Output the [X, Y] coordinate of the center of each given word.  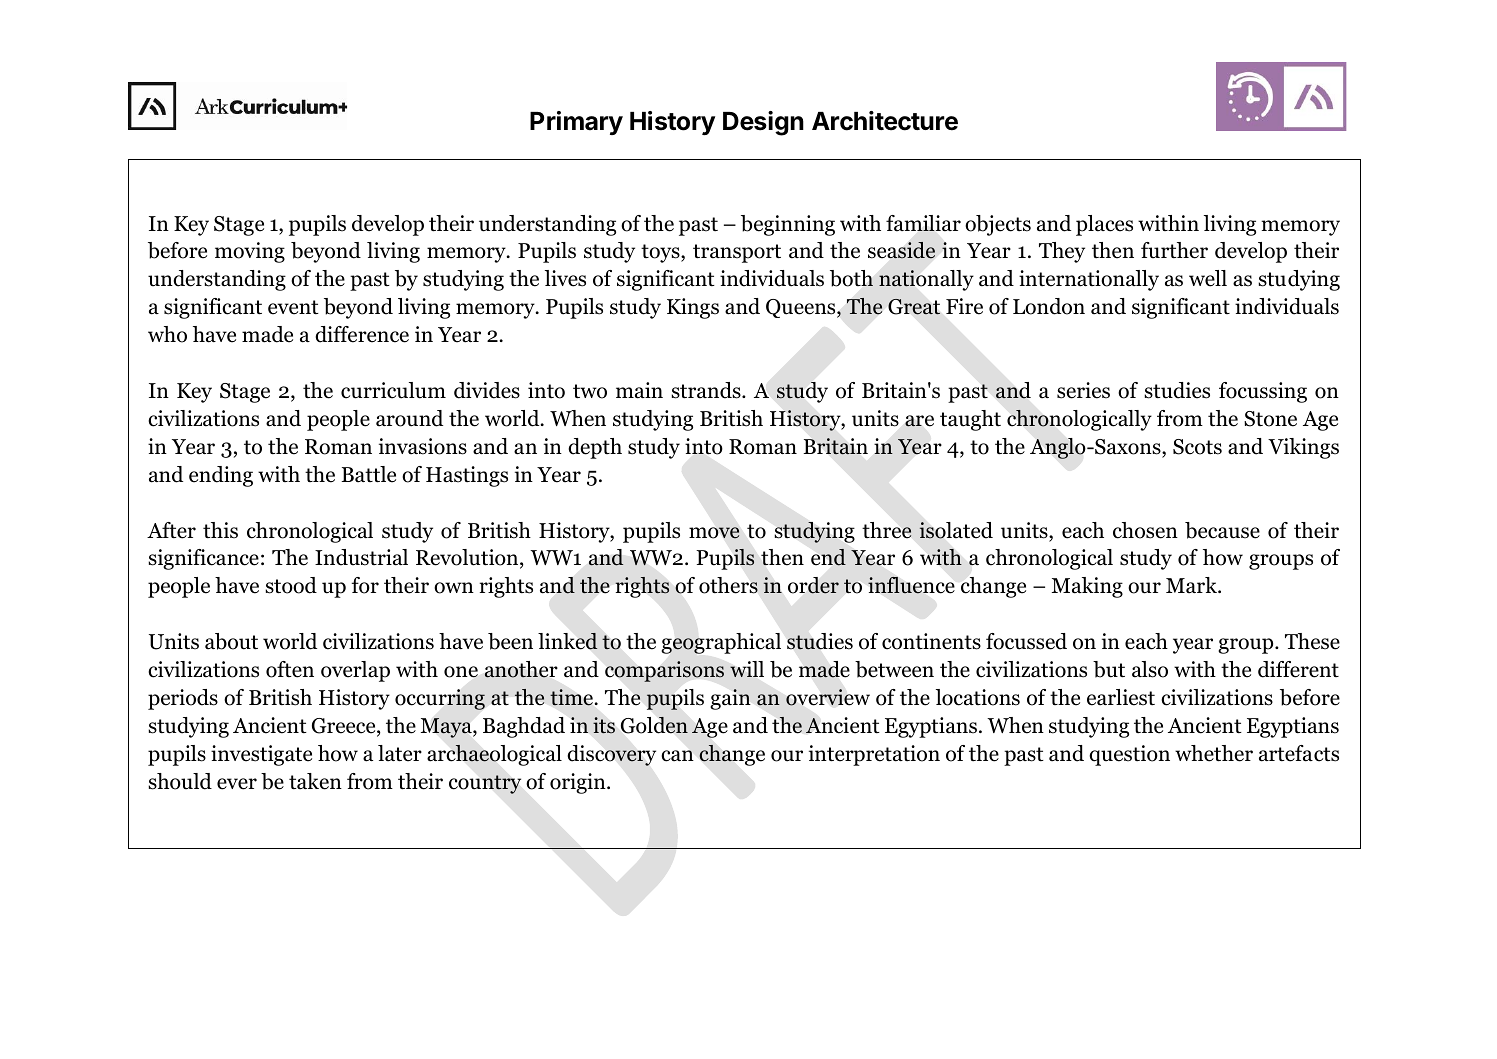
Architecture [885, 121]
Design [763, 123]
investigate [261, 755]
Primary [576, 123]
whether [1214, 753]
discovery [611, 755]
